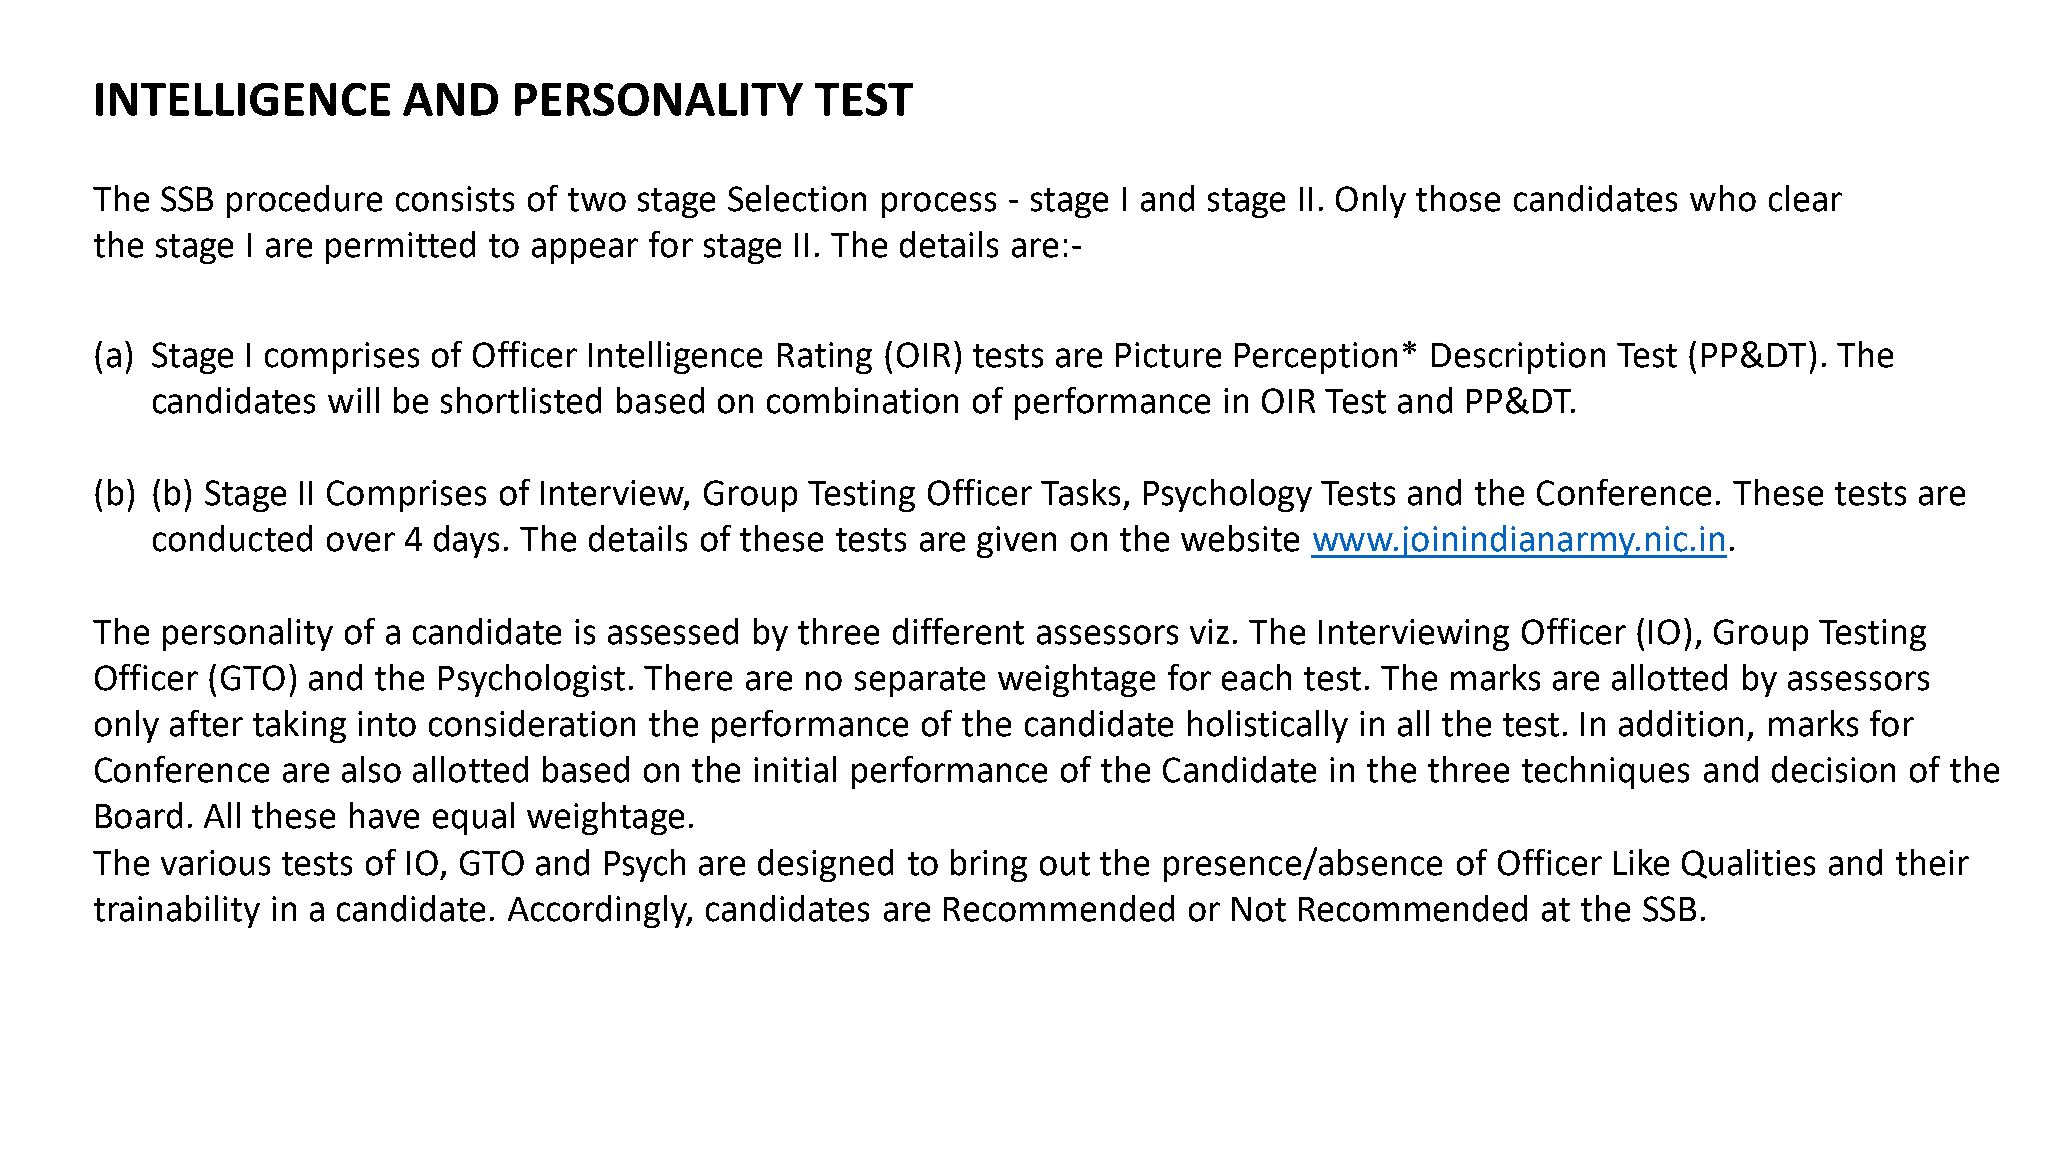 The image size is (2052, 1154). What do you see at coordinates (361, 542) in the screenshot?
I see `over` at bounding box center [361, 542].
